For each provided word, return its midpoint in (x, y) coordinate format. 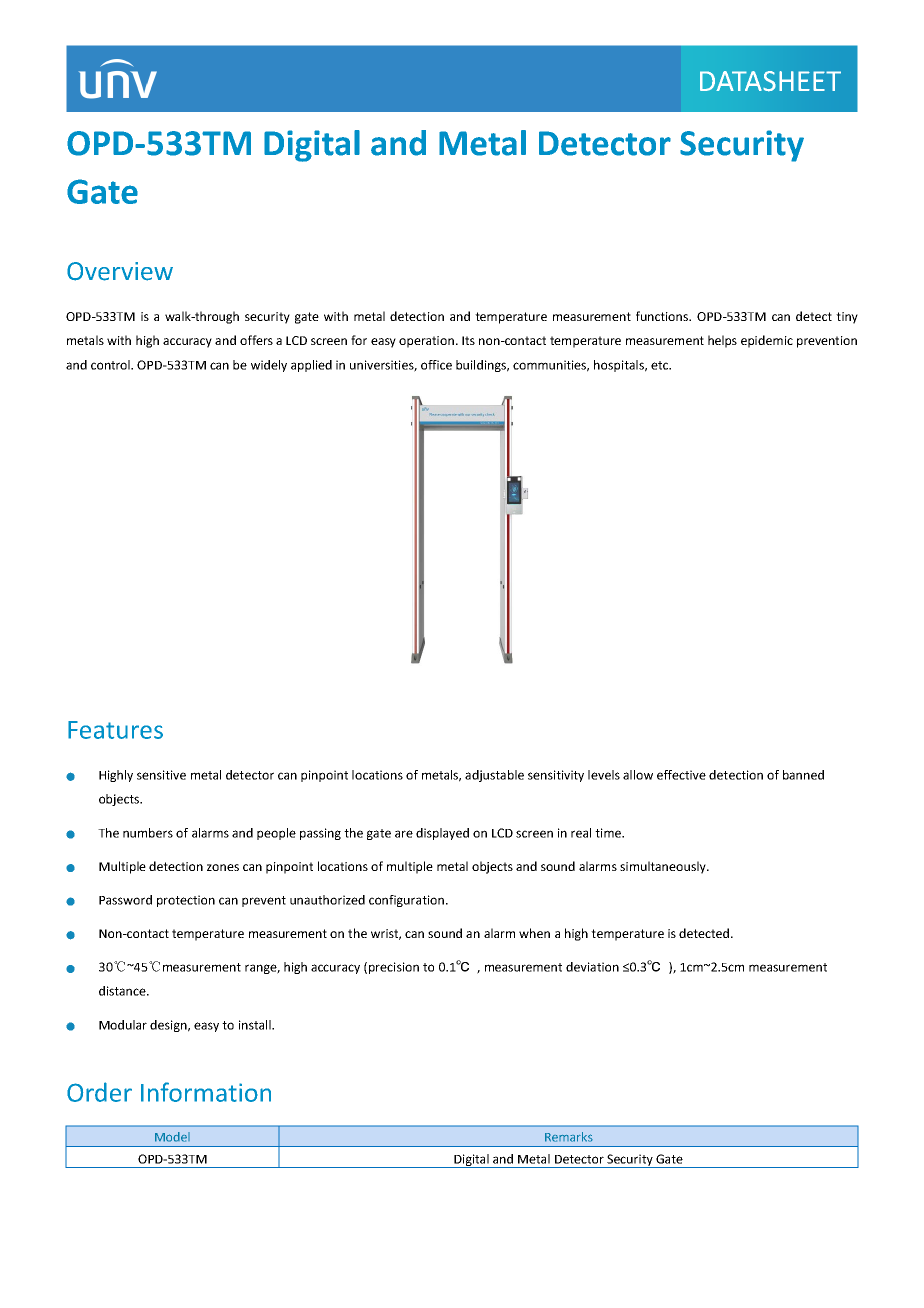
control (111, 365)
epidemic (767, 341)
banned (803, 775)
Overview (120, 271)
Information (206, 1092)
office (436, 365)
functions (663, 316)
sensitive (161, 775)
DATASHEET (770, 81)
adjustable (494, 776)
